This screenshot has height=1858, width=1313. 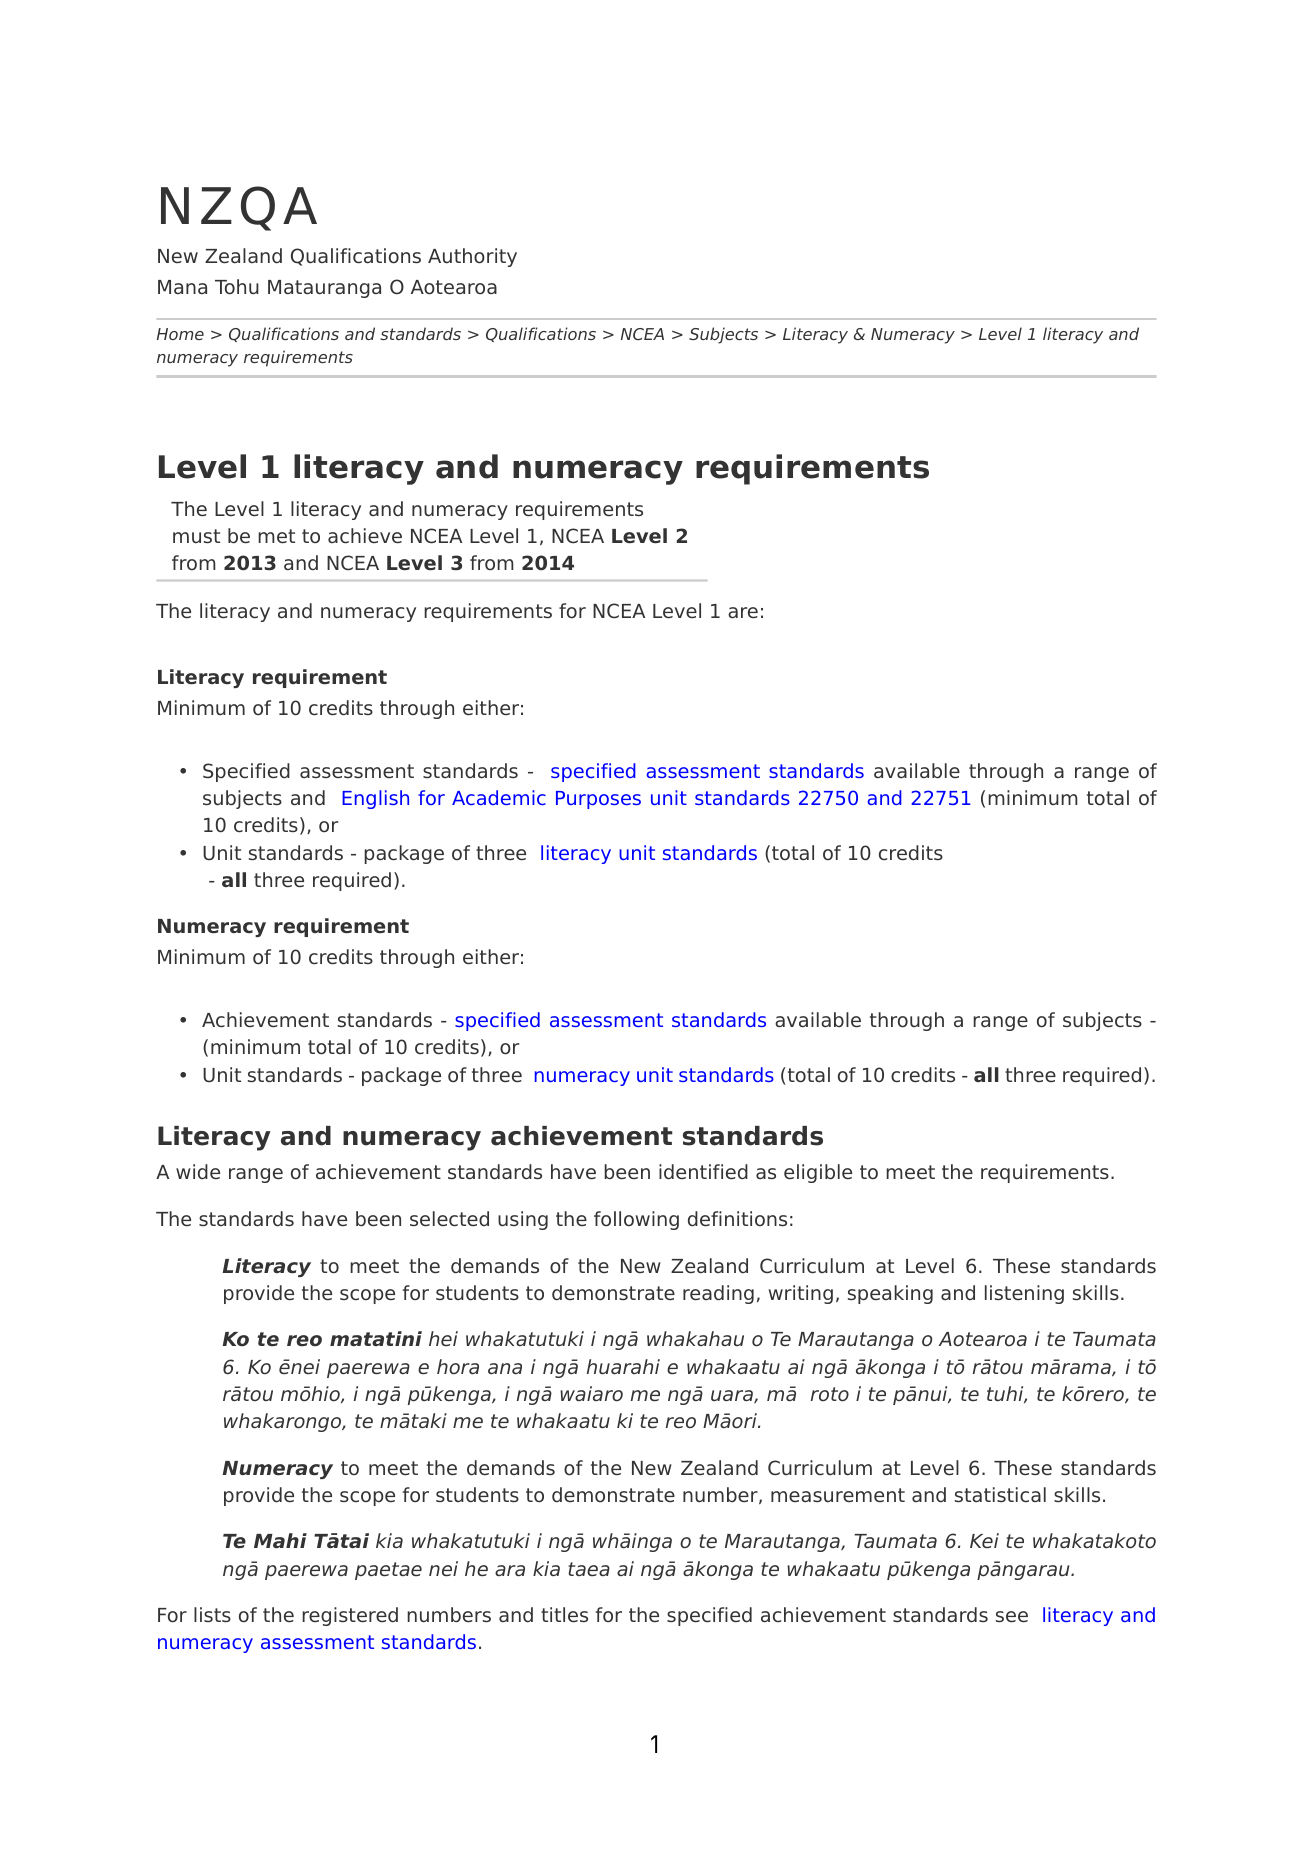 What do you see at coordinates (818, 1173) in the screenshot?
I see `eligible` at bounding box center [818, 1173].
